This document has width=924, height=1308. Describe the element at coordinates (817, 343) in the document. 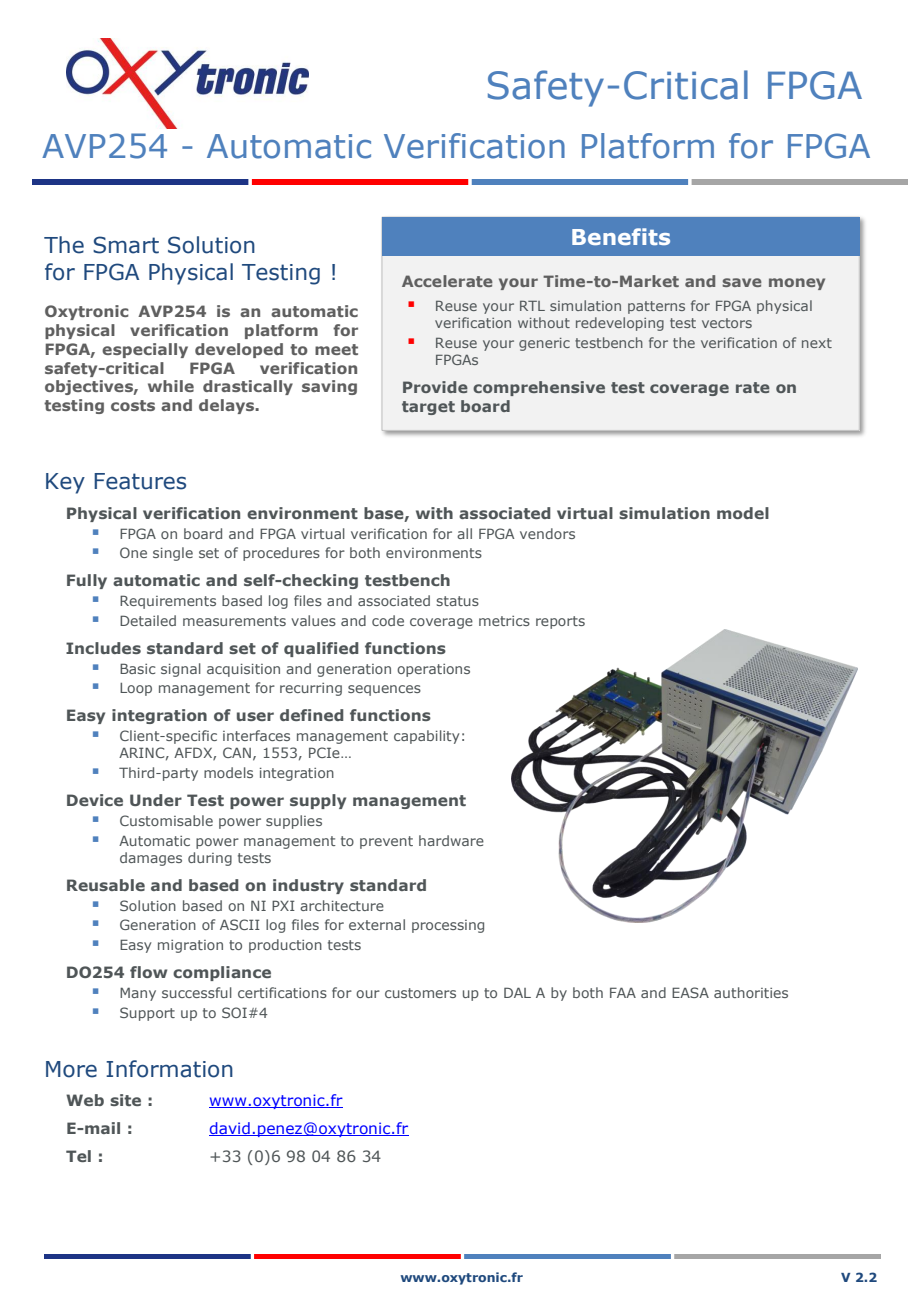

I see `next` at that location.
